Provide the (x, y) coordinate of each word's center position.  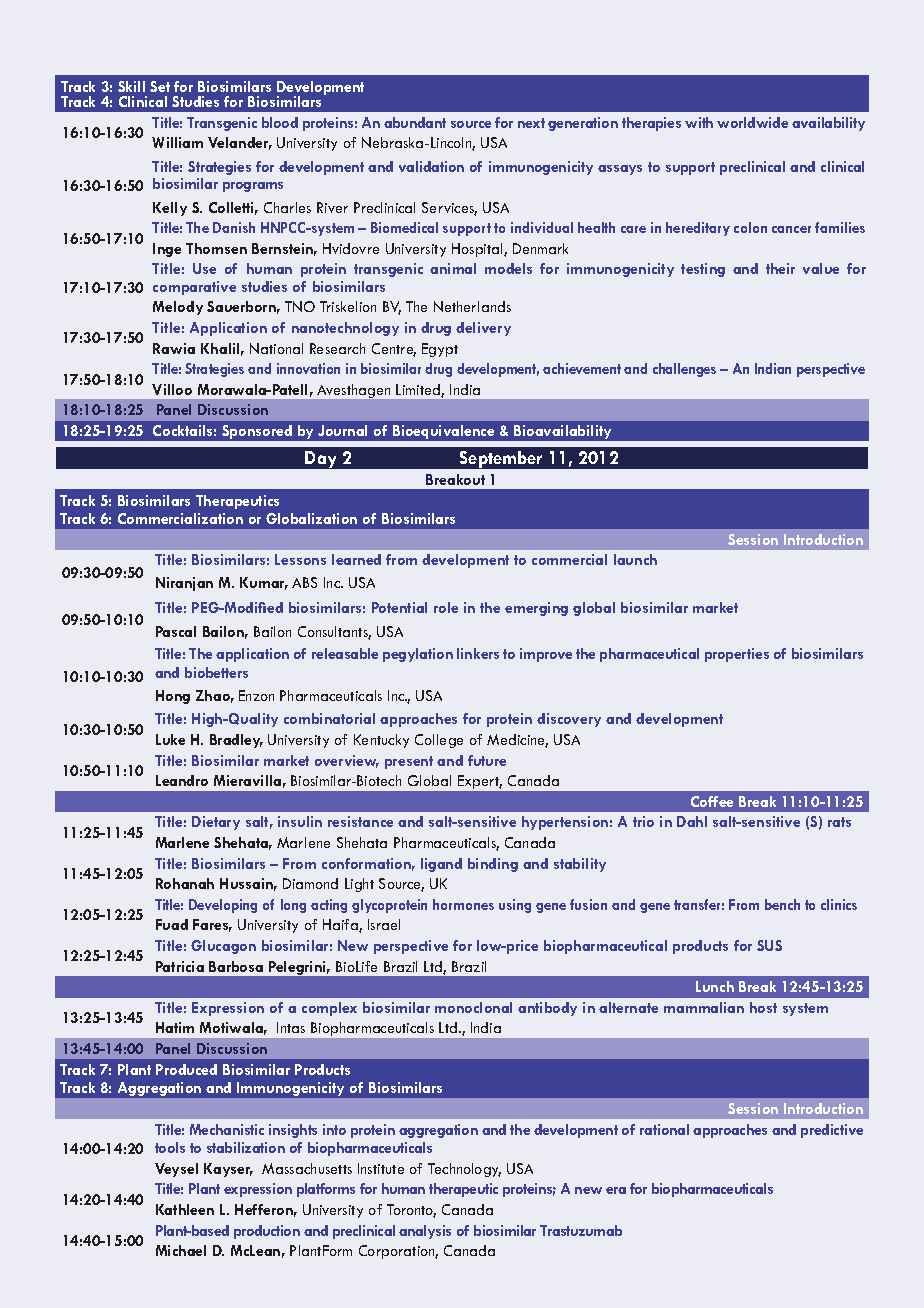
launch (635, 559)
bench (782, 904)
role (446, 607)
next (531, 123)
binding (493, 865)
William (177, 142)
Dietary (216, 823)
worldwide (752, 122)
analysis (425, 1232)
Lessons (300, 559)
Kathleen (185, 1209)
